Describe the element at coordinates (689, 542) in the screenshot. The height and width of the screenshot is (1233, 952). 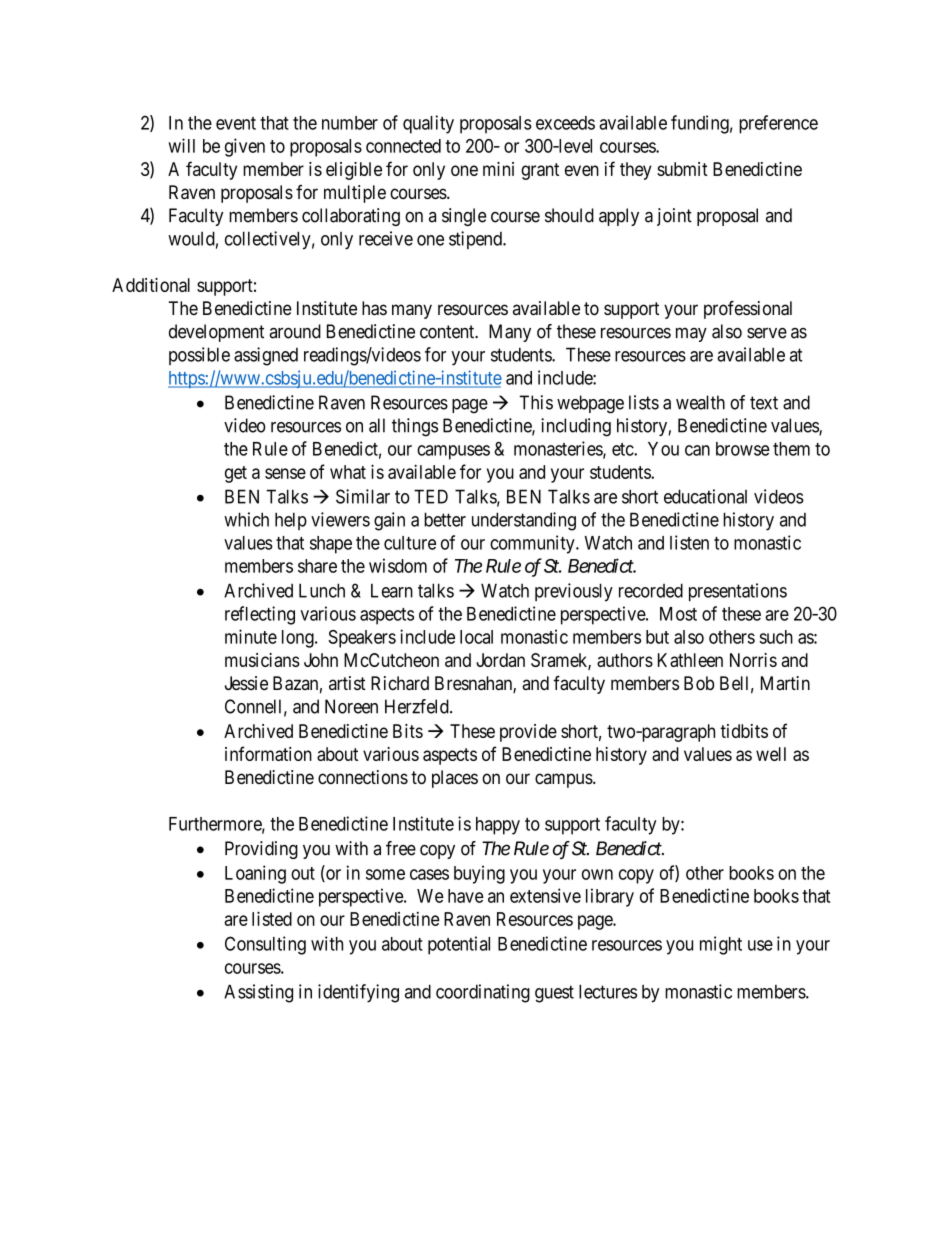
I see `listen` at that location.
